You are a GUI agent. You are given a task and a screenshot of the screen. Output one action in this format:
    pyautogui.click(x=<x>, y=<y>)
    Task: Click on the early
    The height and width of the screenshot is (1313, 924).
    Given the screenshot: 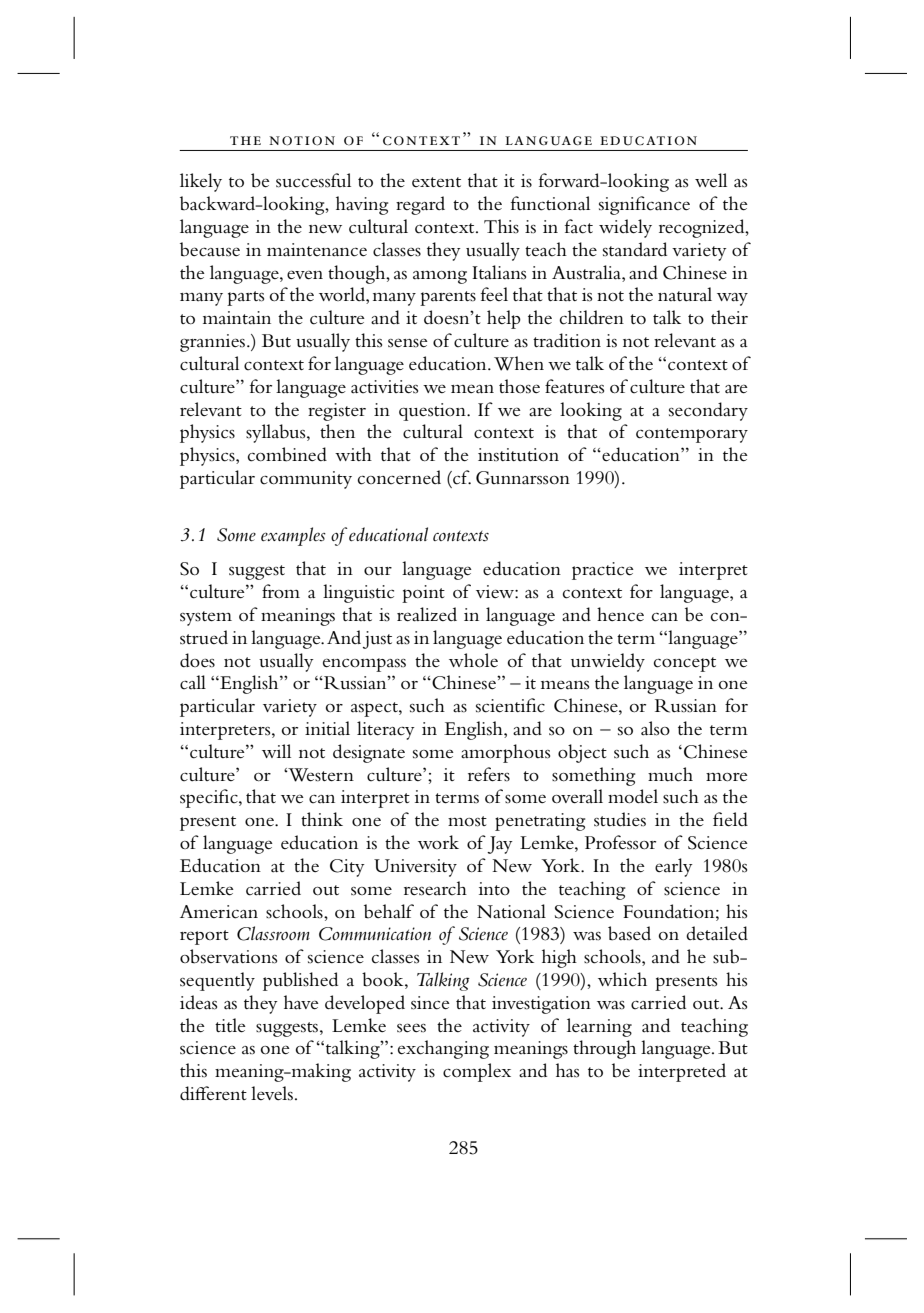 What is the action you would take?
    pyautogui.click(x=674, y=867)
